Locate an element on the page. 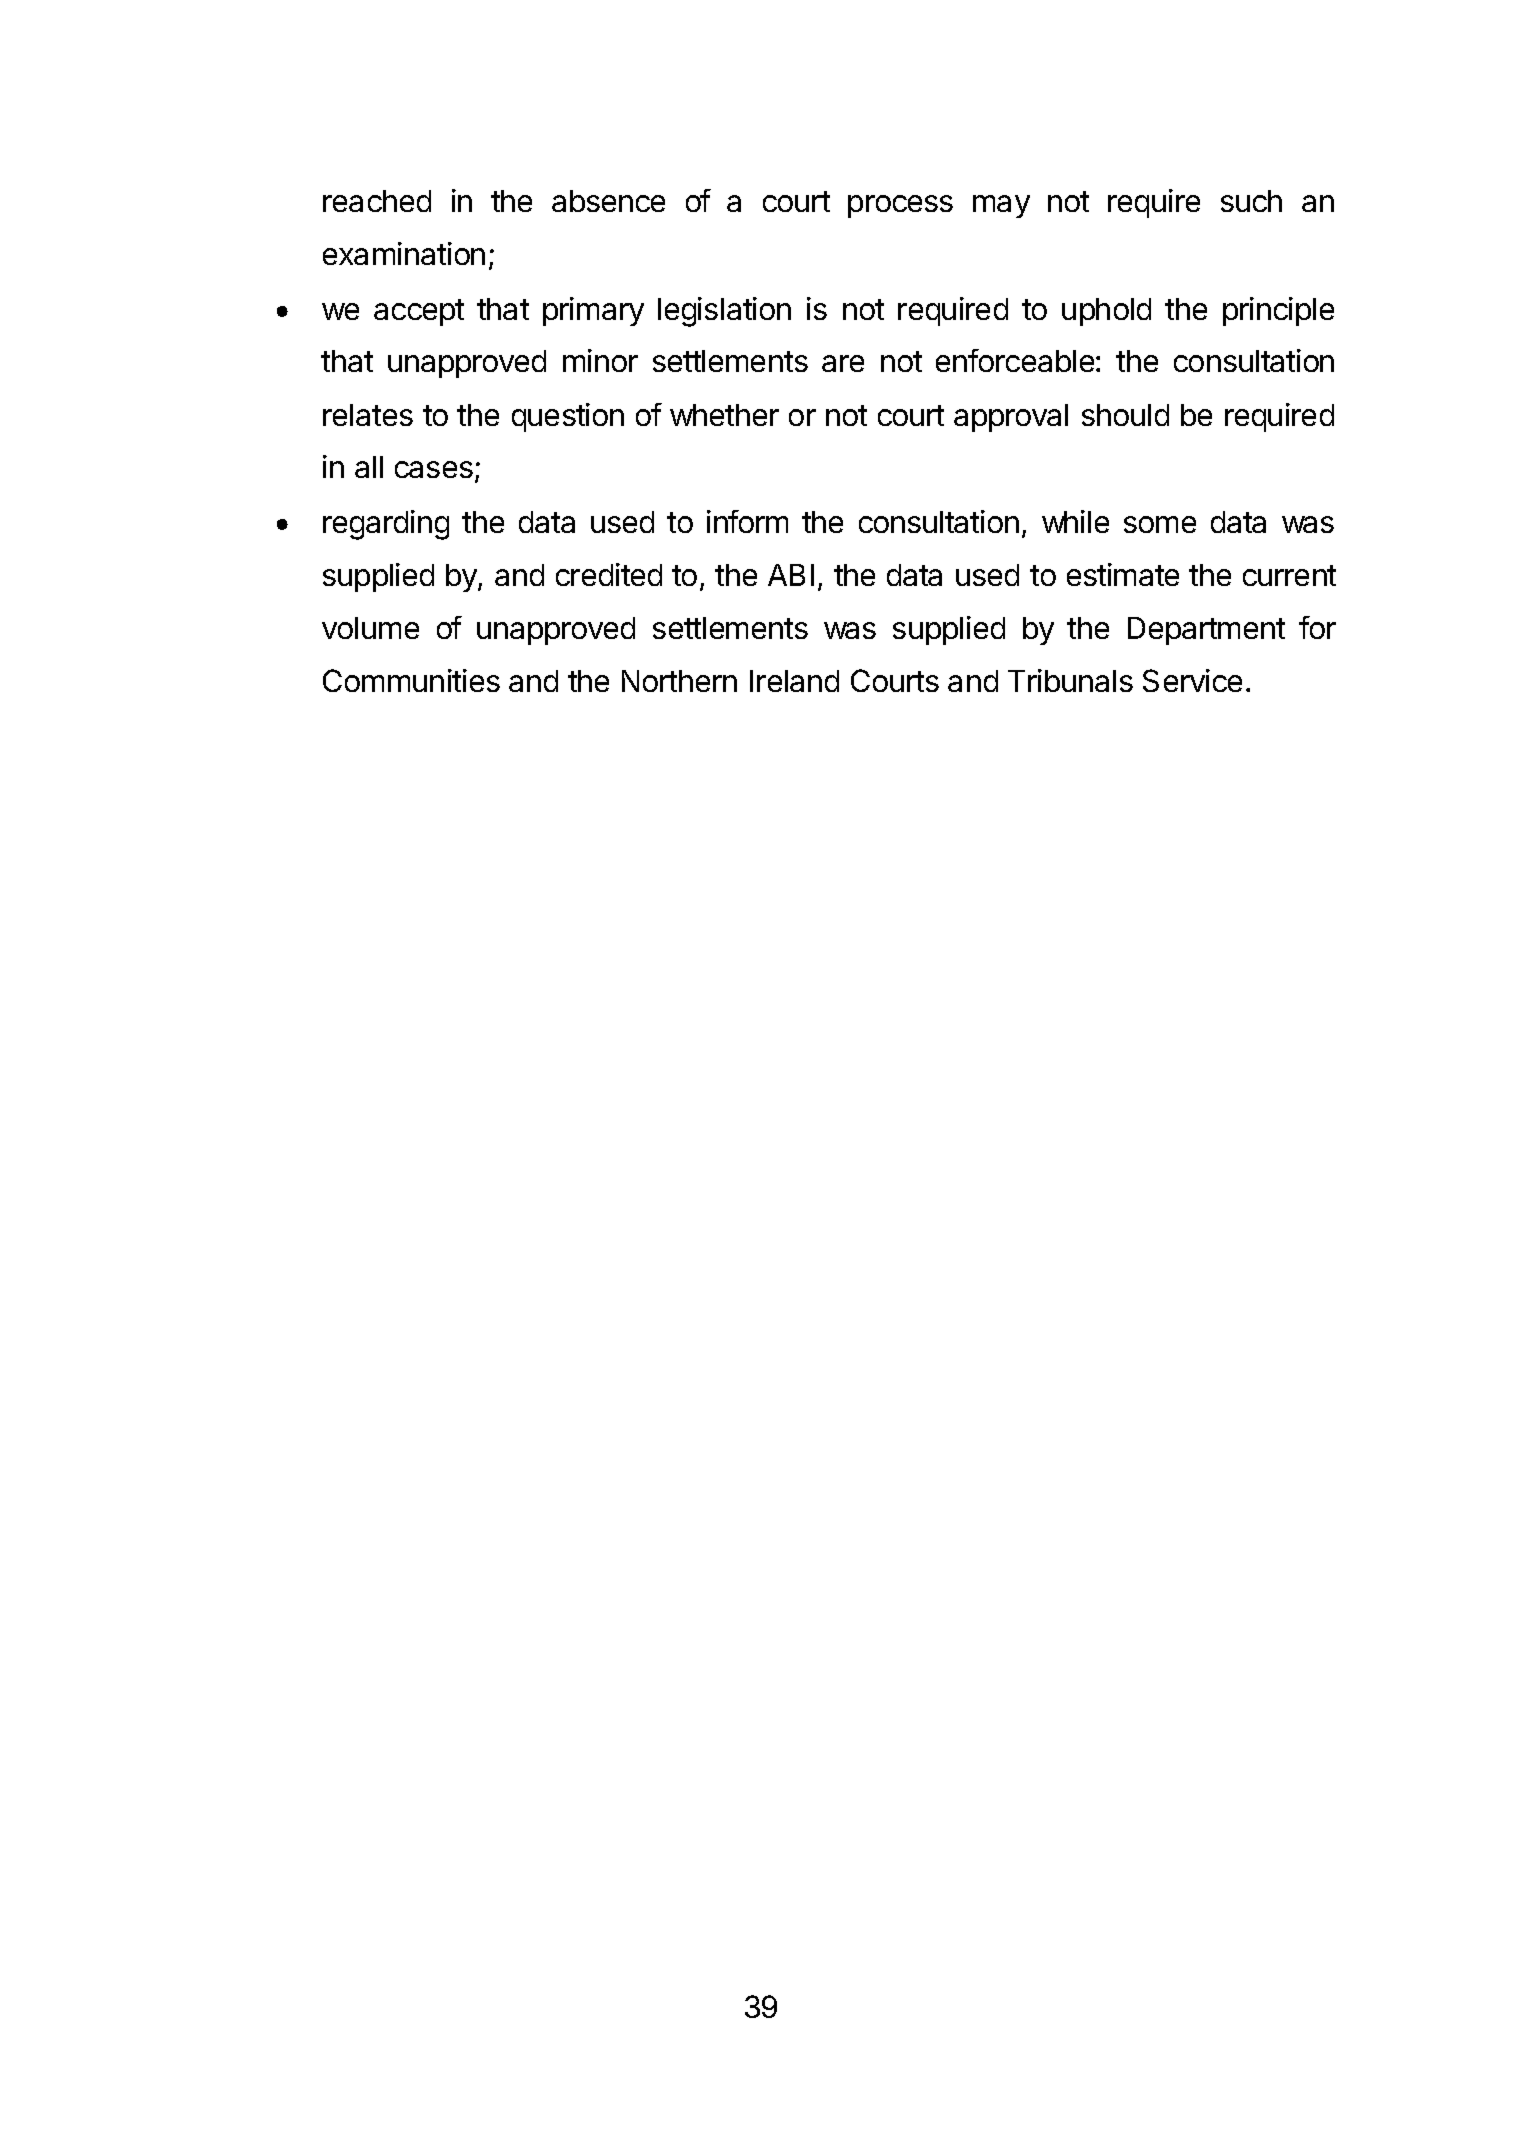  process is located at coordinates (900, 206).
